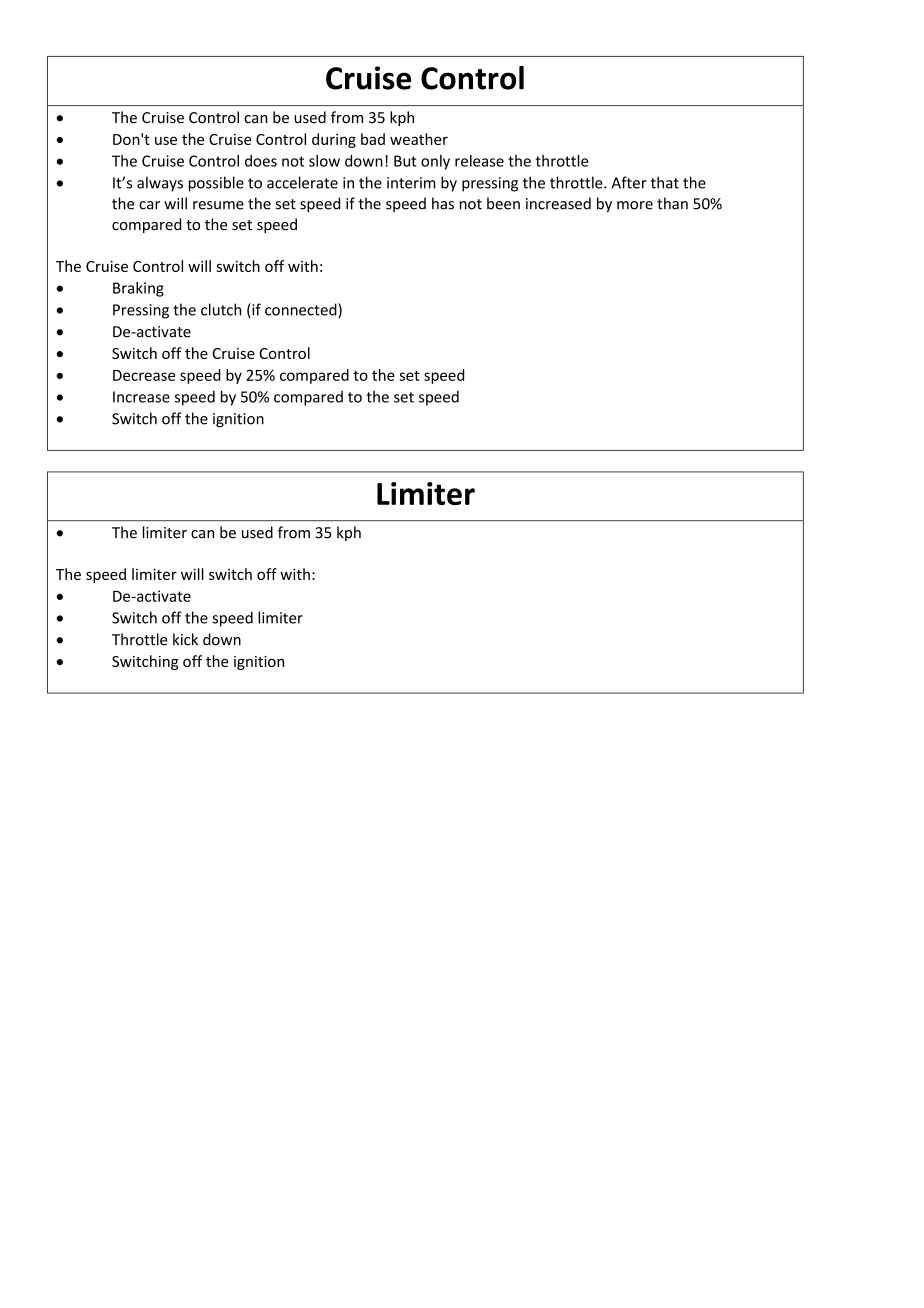 The image size is (924, 1308). What do you see at coordinates (216, 184) in the screenshot?
I see `possible` at bounding box center [216, 184].
